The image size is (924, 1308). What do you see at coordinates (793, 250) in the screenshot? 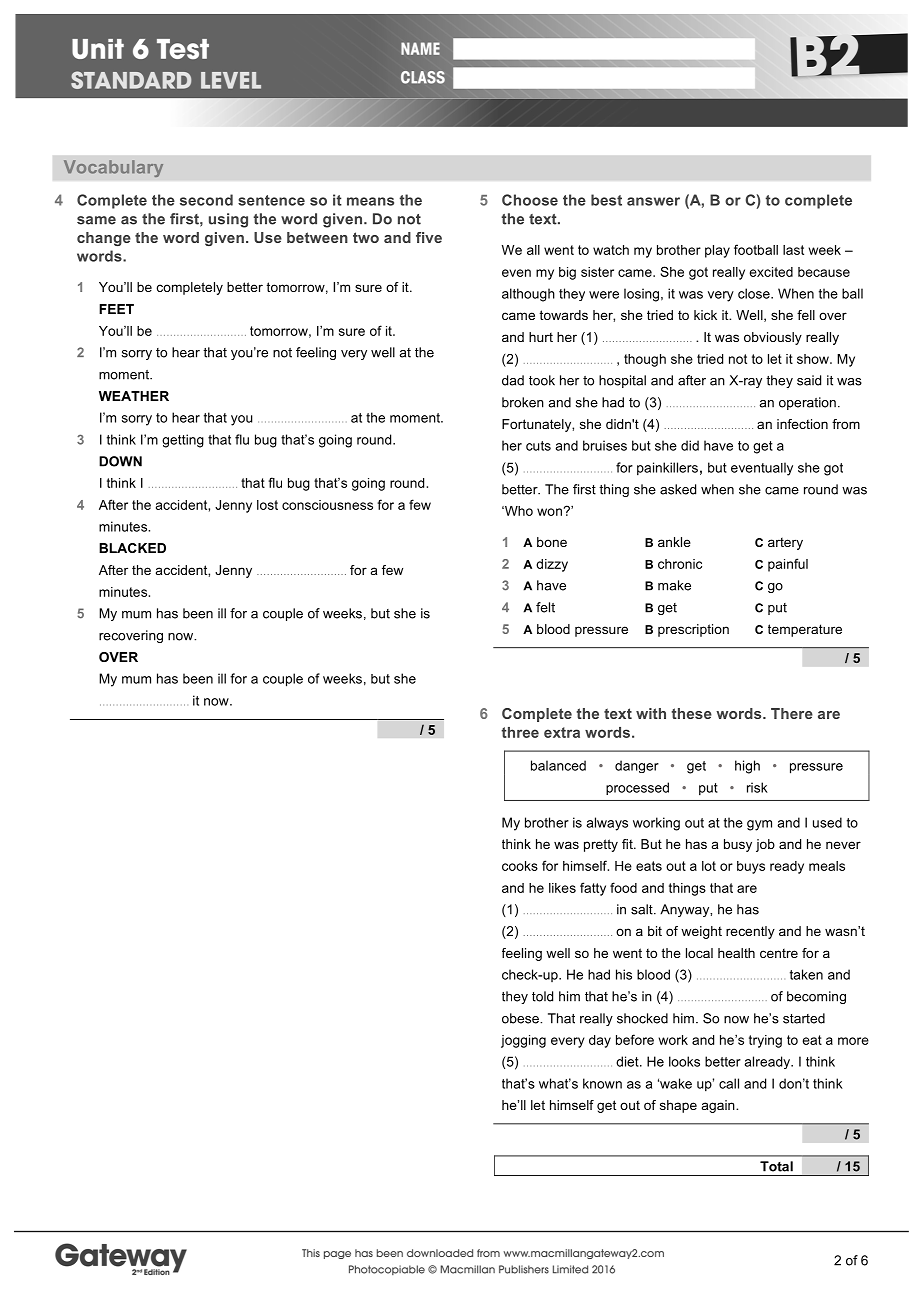
I see `last` at bounding box center [793, 250].
